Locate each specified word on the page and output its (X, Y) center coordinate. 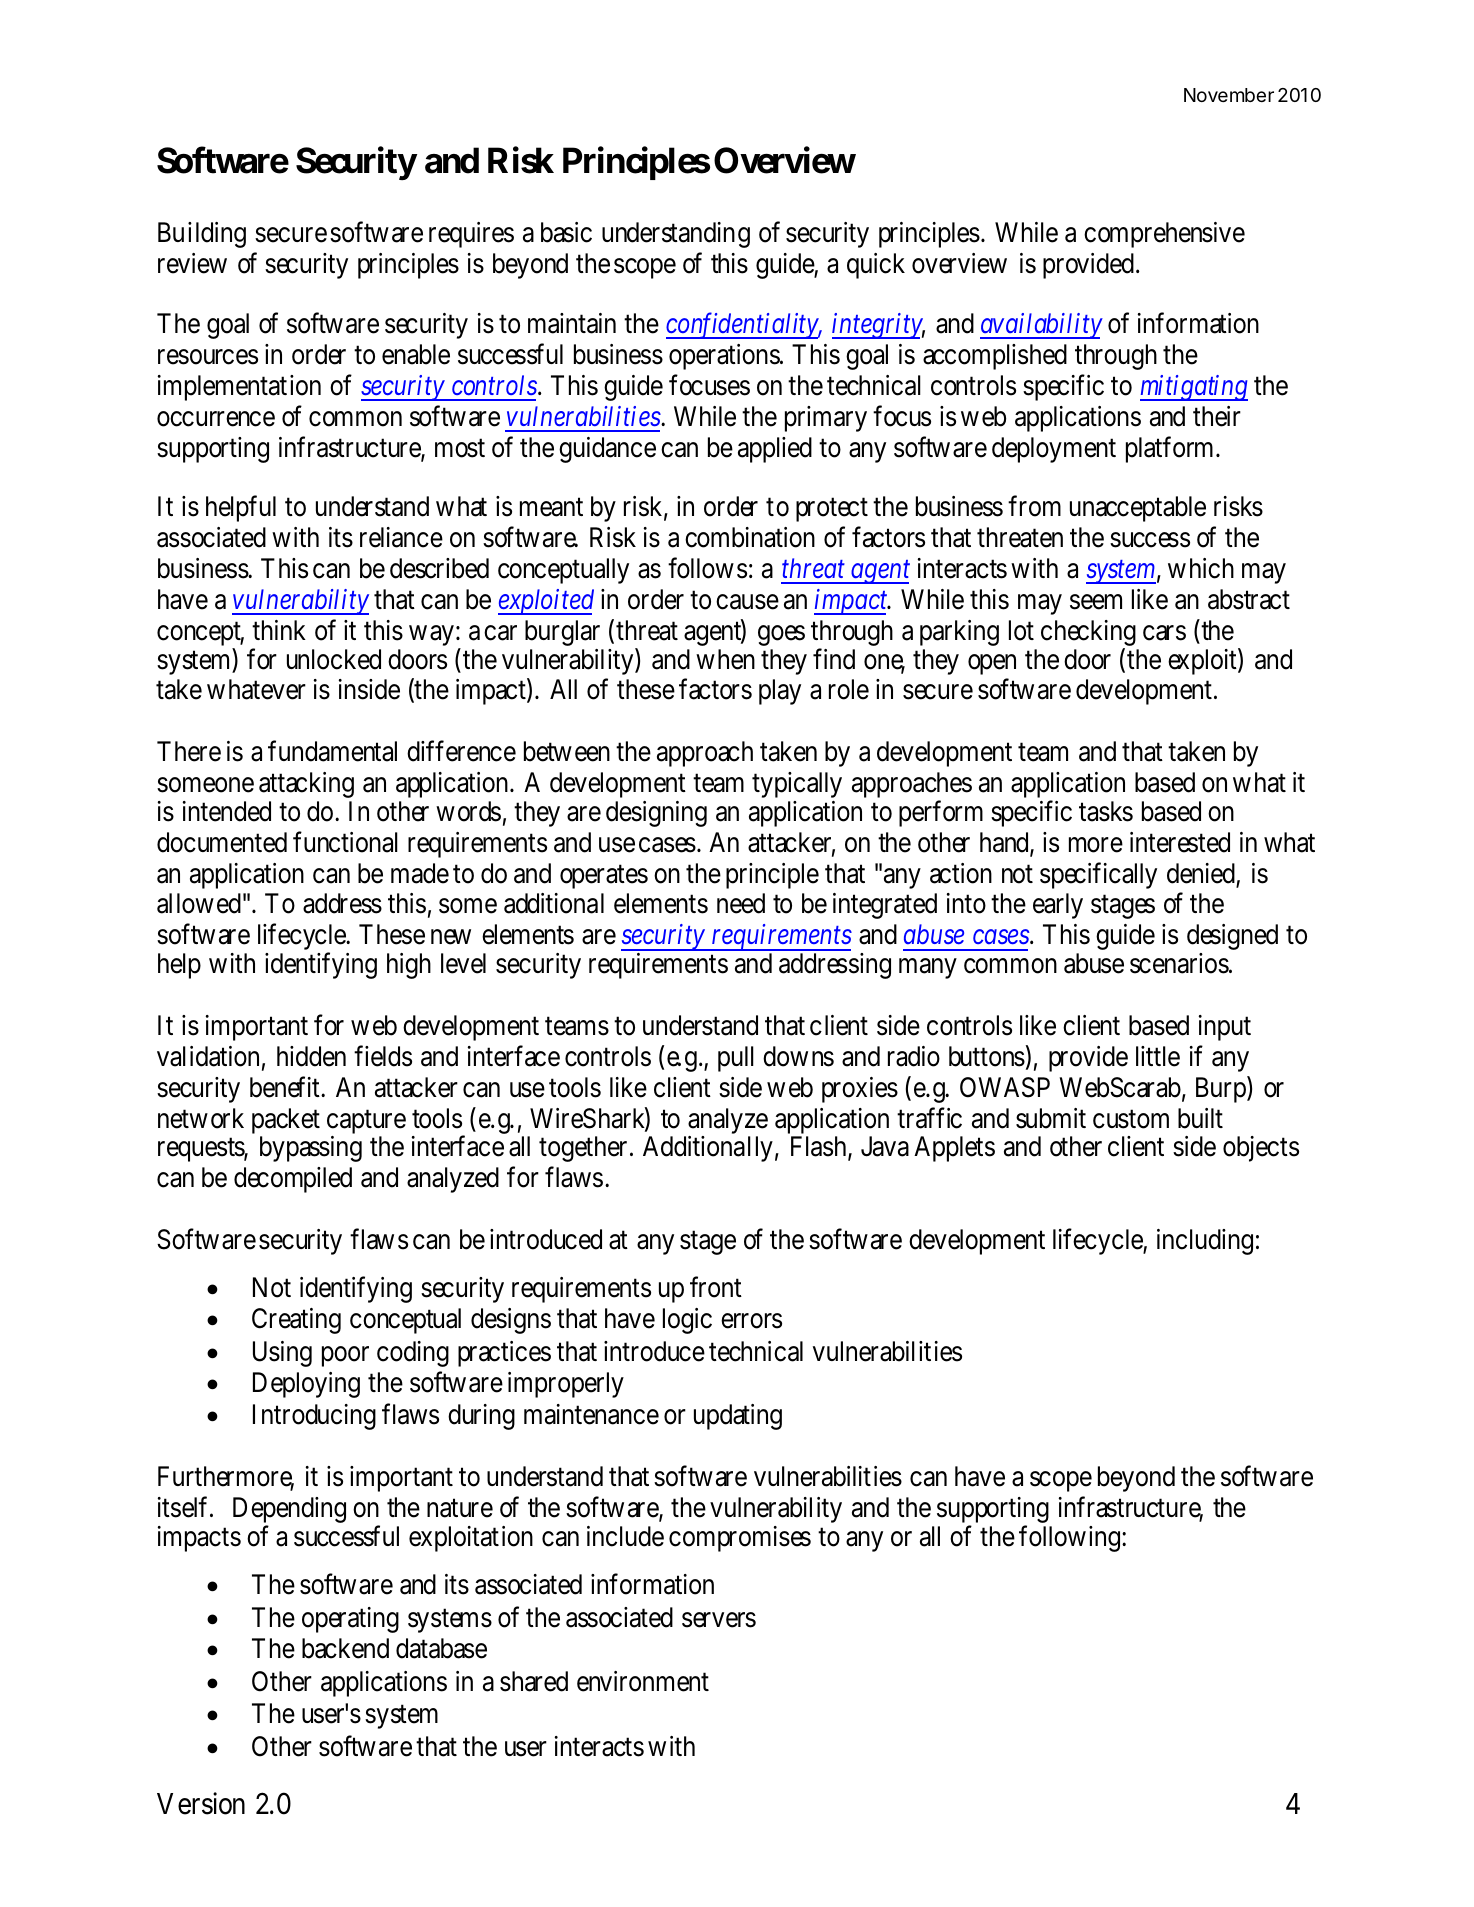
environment (643, 1681)
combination (750, 537)
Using (282, 1354)
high (409, 966)
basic (566, 232)
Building (202, 235)
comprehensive (1164, 235)
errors (751, 1321)
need (741, 903)
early (1058, 906)
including (1205, 1242)
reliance (401, 537)
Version (201, 1803)
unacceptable (1138, 509)
